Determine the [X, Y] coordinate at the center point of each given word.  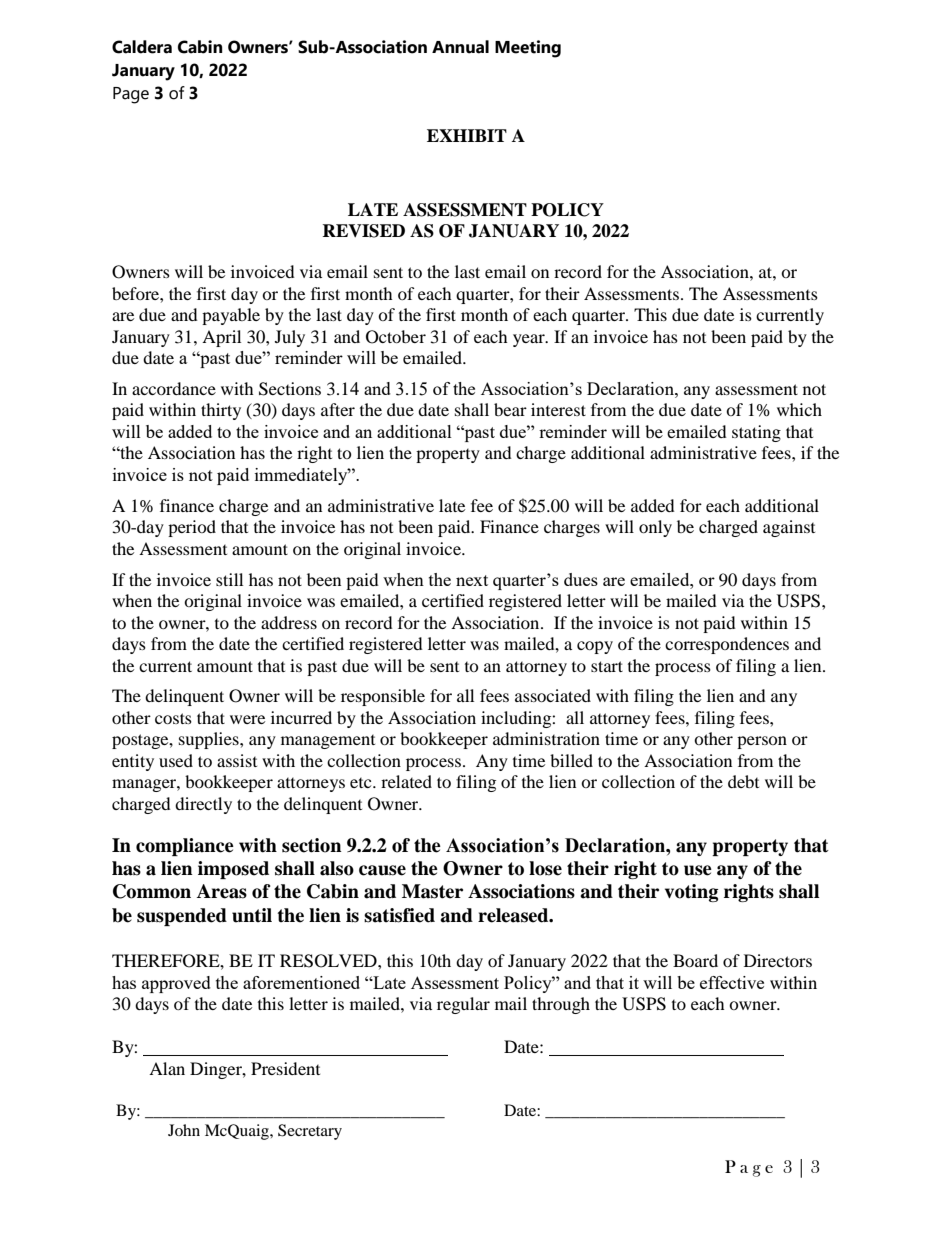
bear [510, 409]
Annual [460, 47]
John [184, 1130]
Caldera [142, 47]
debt [743, 781]
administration [546, 738]
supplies [210, 740]
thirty [221, 411]
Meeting [528, 49]
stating [756, 433]
